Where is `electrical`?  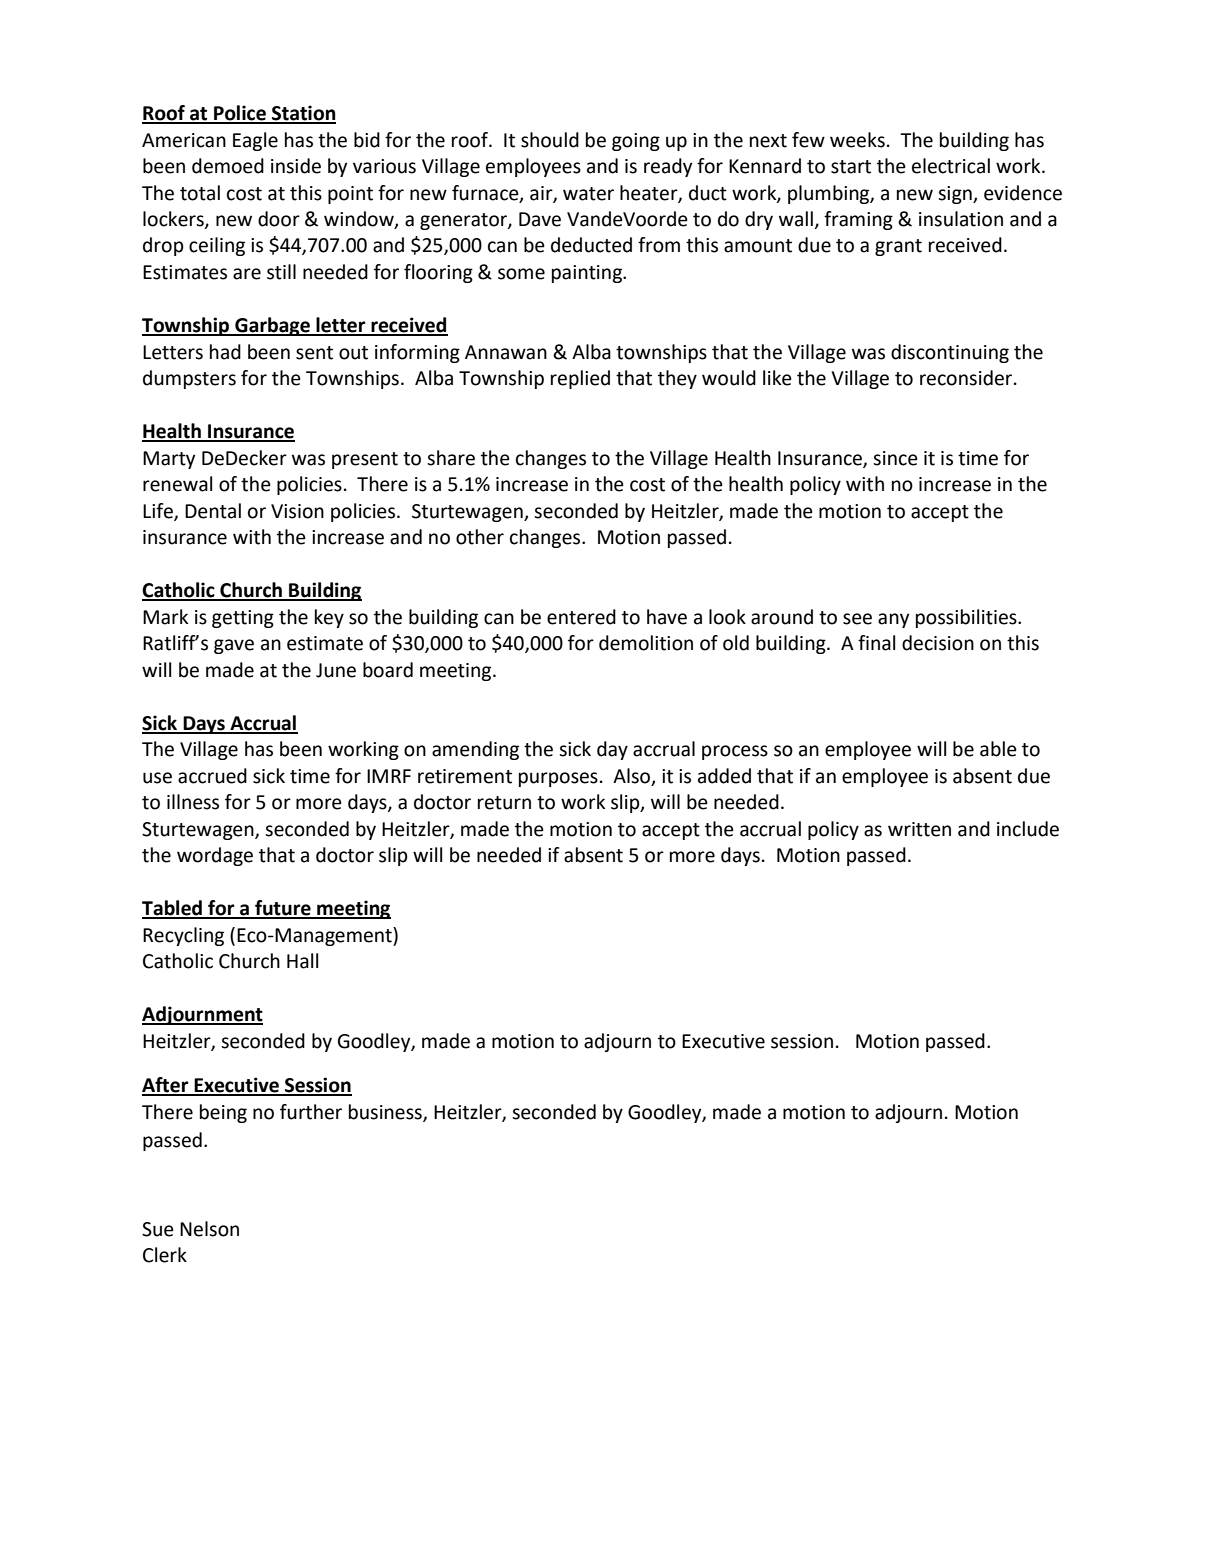 electrical is located at coordinates (951, 166).
